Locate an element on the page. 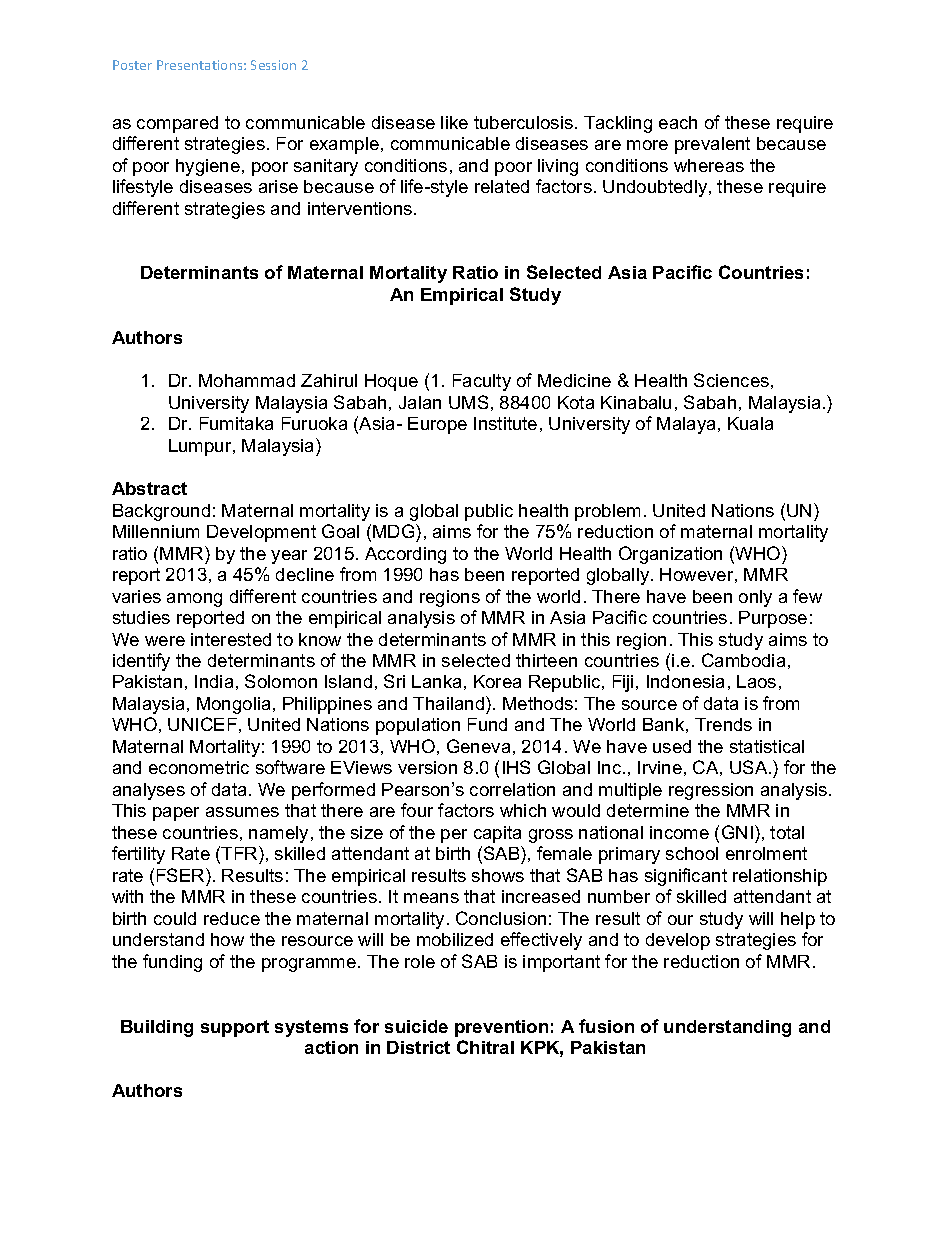  compared is located at coordinates (177, 124).
